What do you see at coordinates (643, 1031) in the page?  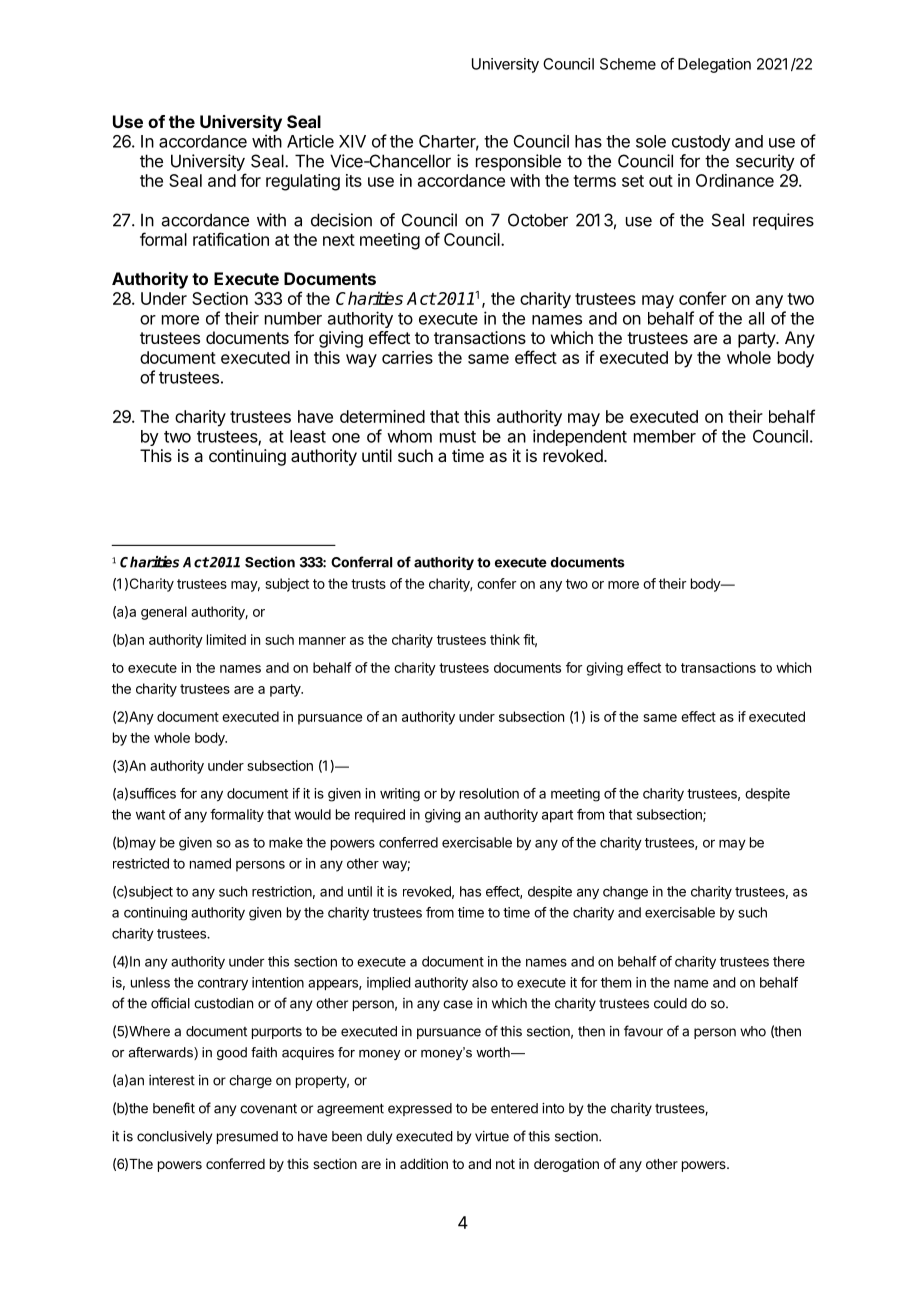 I see `favour` at bounding box center [643, 1031].
